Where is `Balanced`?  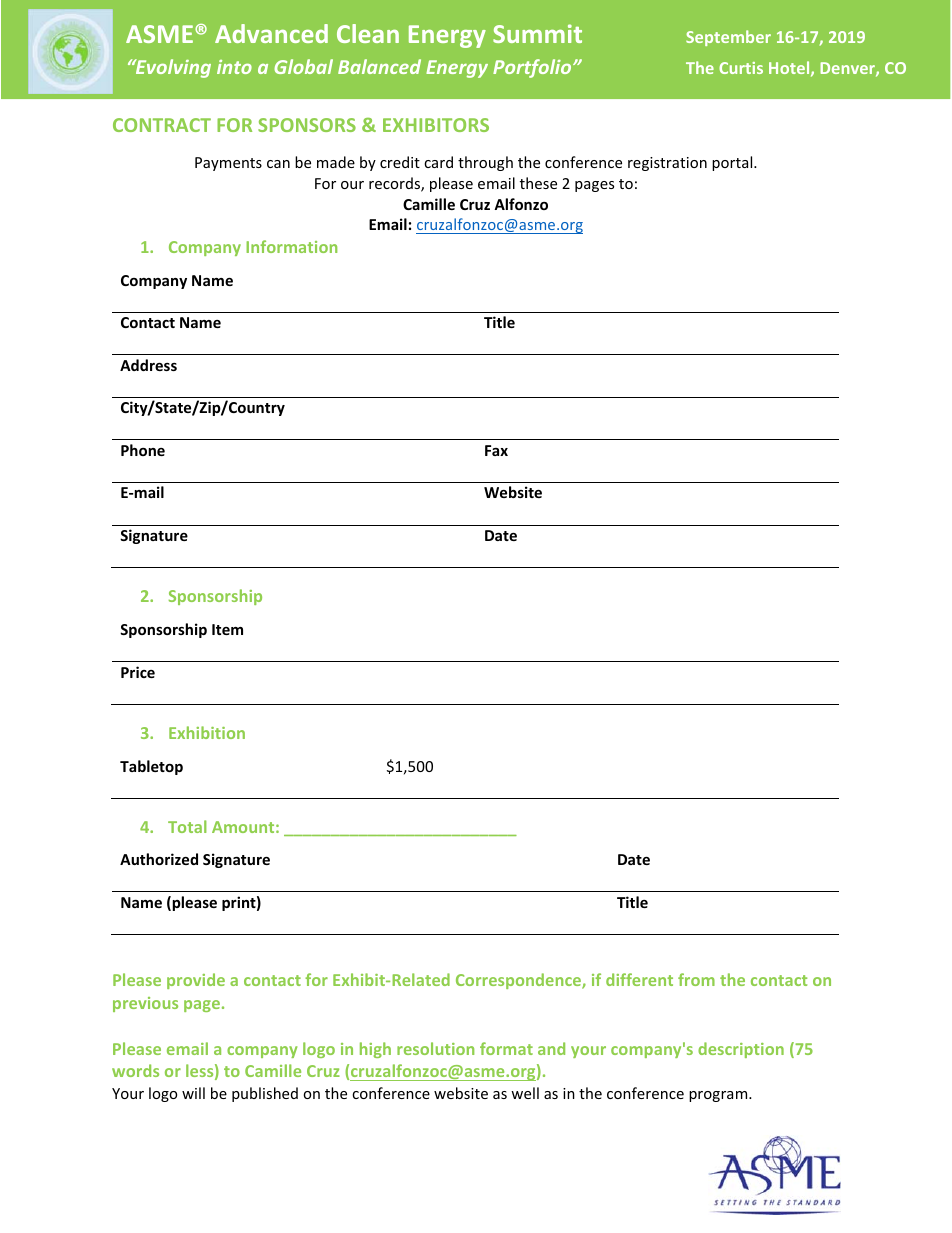
Balanced is located at coordinates (379, 66).
